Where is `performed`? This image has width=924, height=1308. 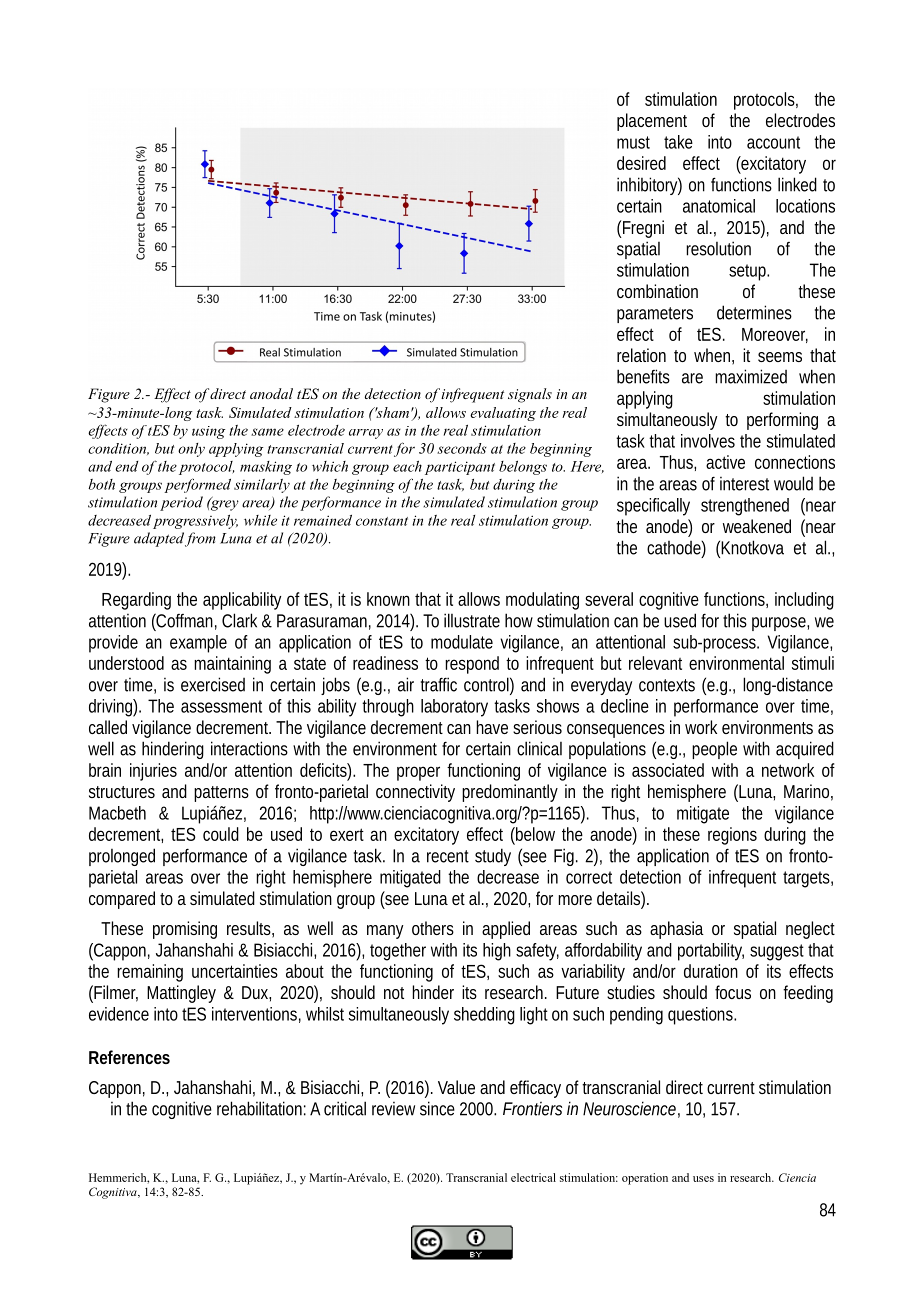
performed is located at coordinates (197, 485).
